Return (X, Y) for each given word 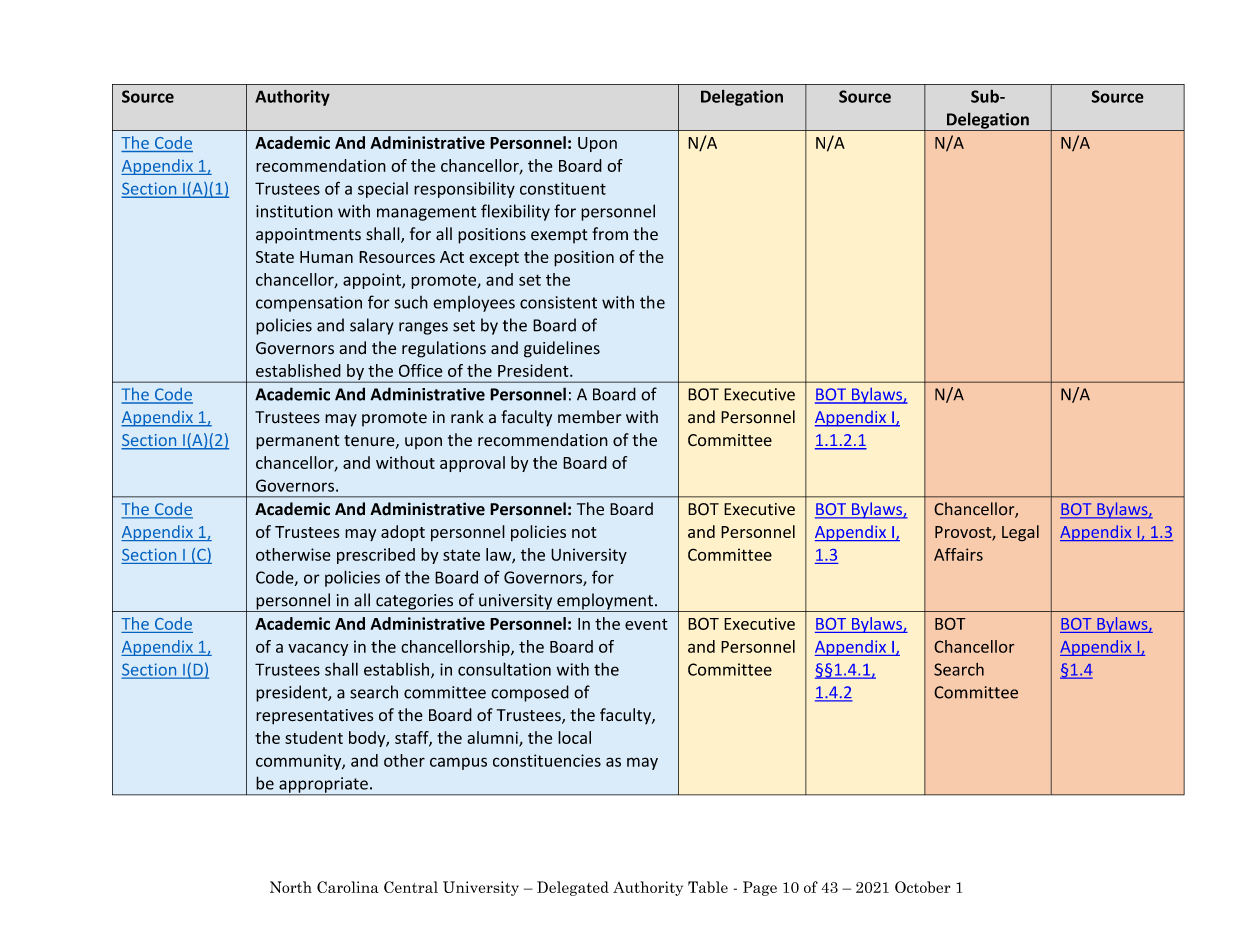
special (383, 190)
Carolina (348, 887)
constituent (563, 188)
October (922, 887)
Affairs (958, 554)
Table (708, 887)
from (610, 234)
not (584, 532)
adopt (403, 533)
